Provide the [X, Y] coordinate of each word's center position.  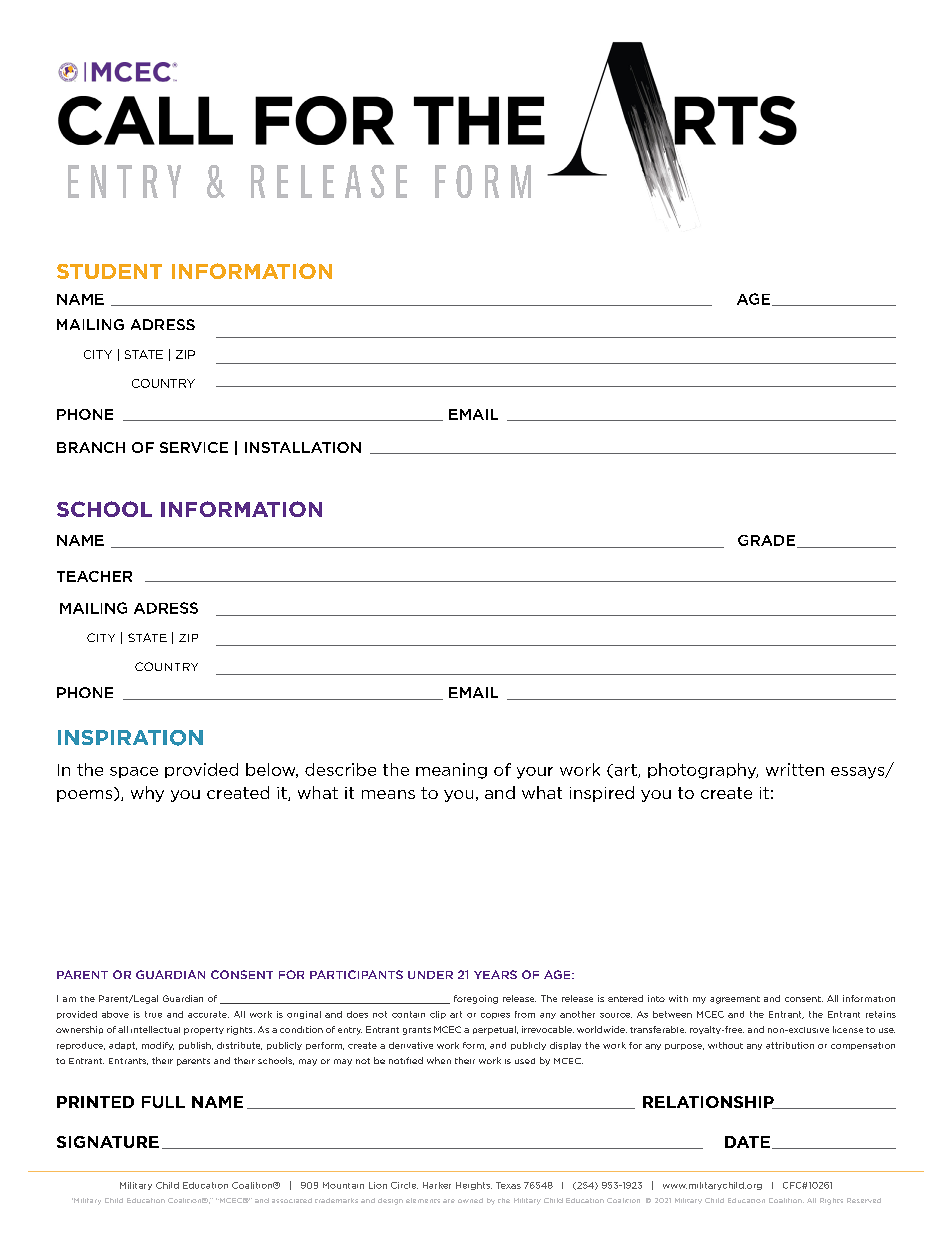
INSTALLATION [303, 447]
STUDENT [109, 271]
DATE [747, 1142]
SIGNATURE [108, 1142]
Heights [474, 1186]
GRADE [766, 540]
